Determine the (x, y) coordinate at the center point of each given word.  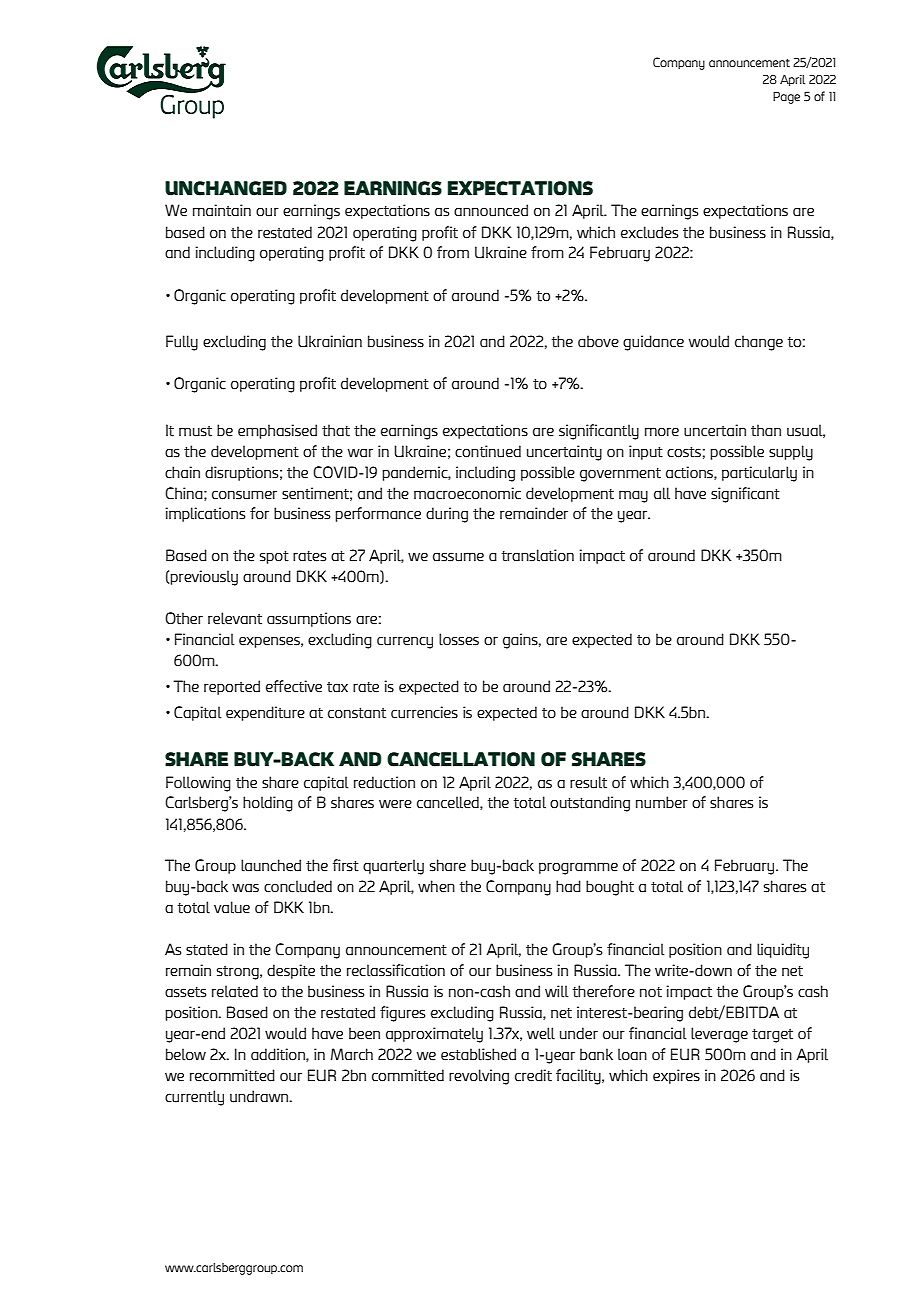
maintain (222, 210)
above (598, 341)
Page (786, 98)
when (436, 886)
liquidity (783, 951)
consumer (244, 495)
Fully (182, 343)
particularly (759, 474)
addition (279, 1055)
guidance (653, 343)
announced (491, 210)
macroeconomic (467, 493)
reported (232, 687)
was (245, 888)
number (662, 802)
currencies (424, 712)
